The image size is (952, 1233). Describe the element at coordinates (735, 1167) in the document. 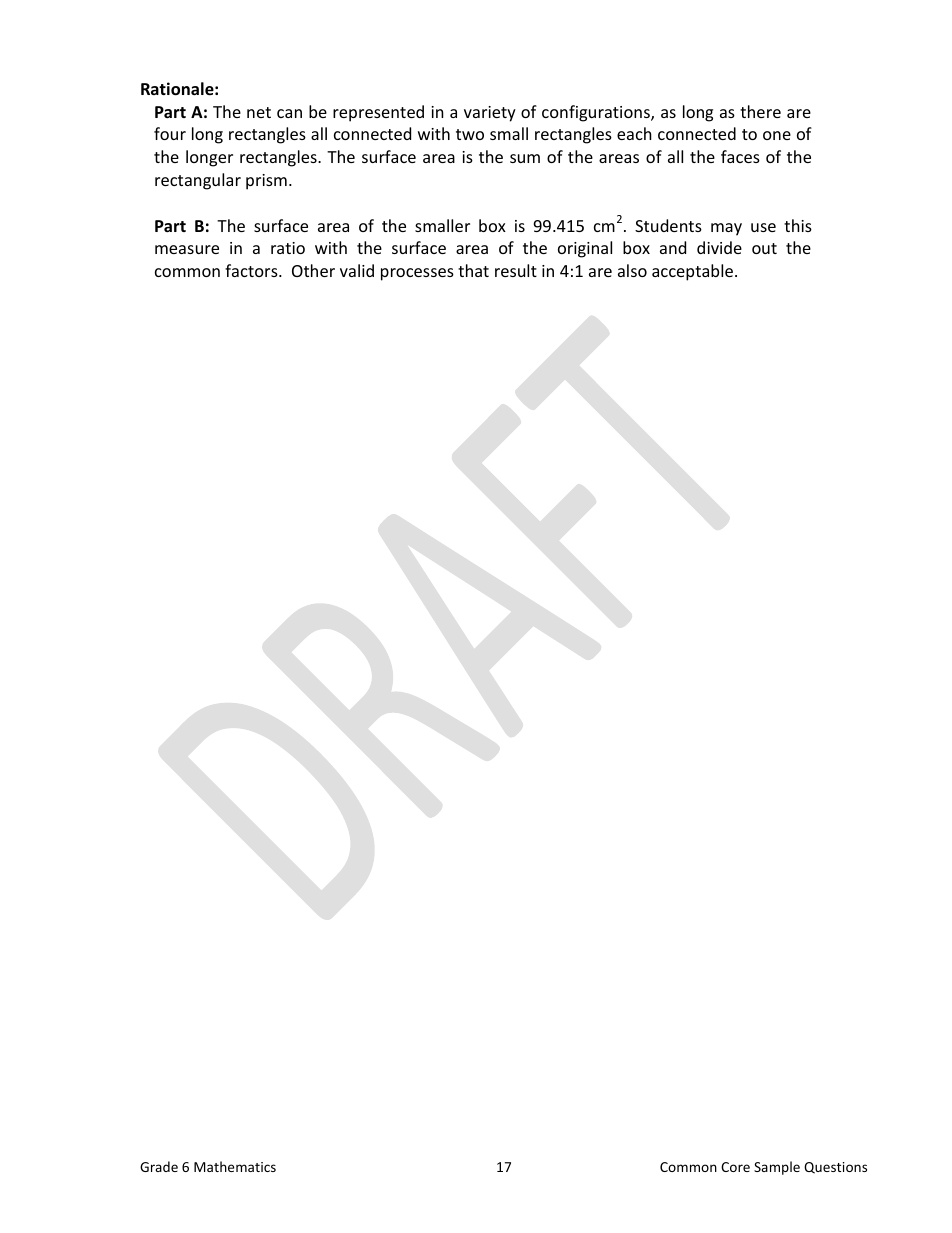

I see `Core` at that location.
